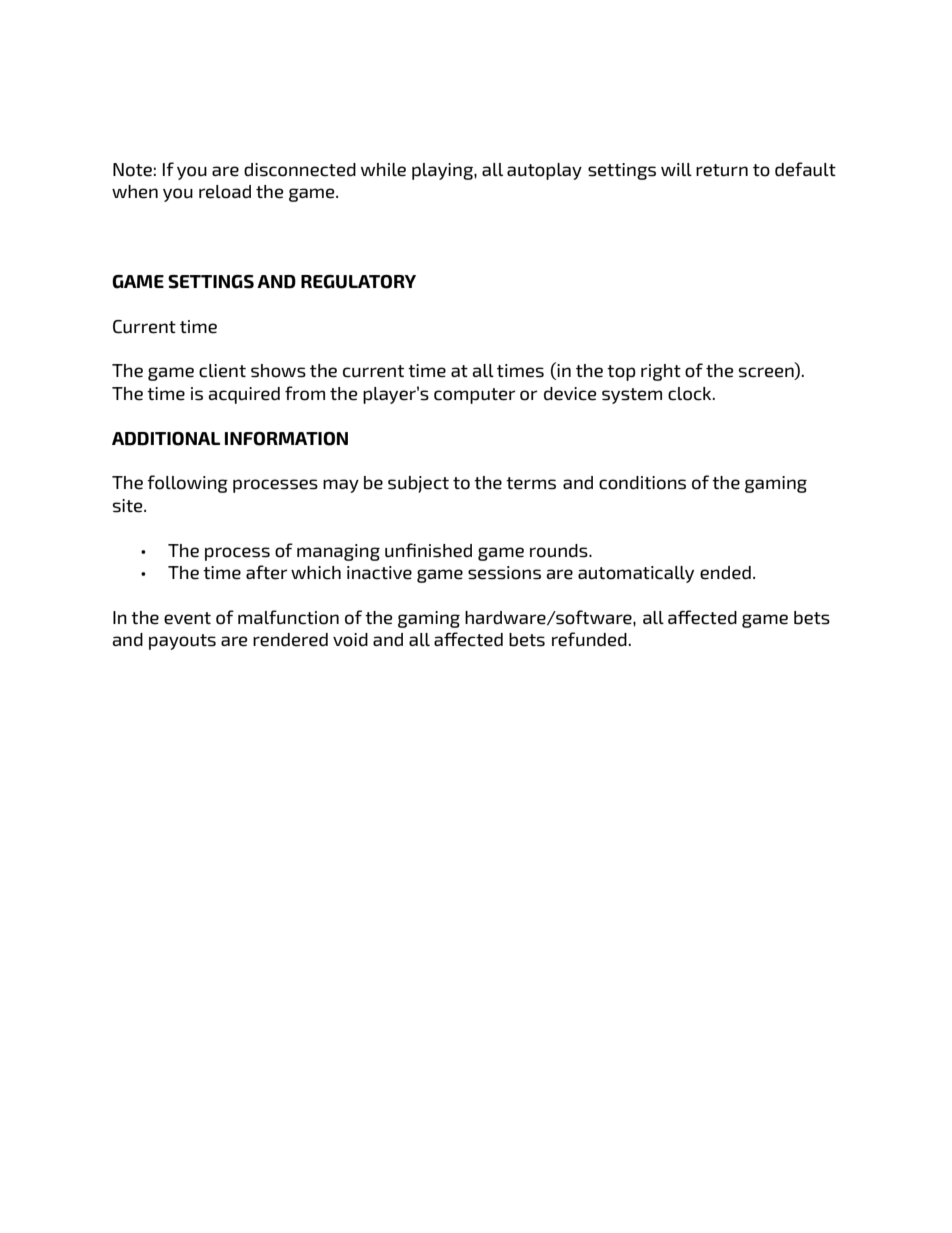 Image resolution: width=952 pixels, height=1233 pixels. I want to click on acquired, so click(244, 395).
